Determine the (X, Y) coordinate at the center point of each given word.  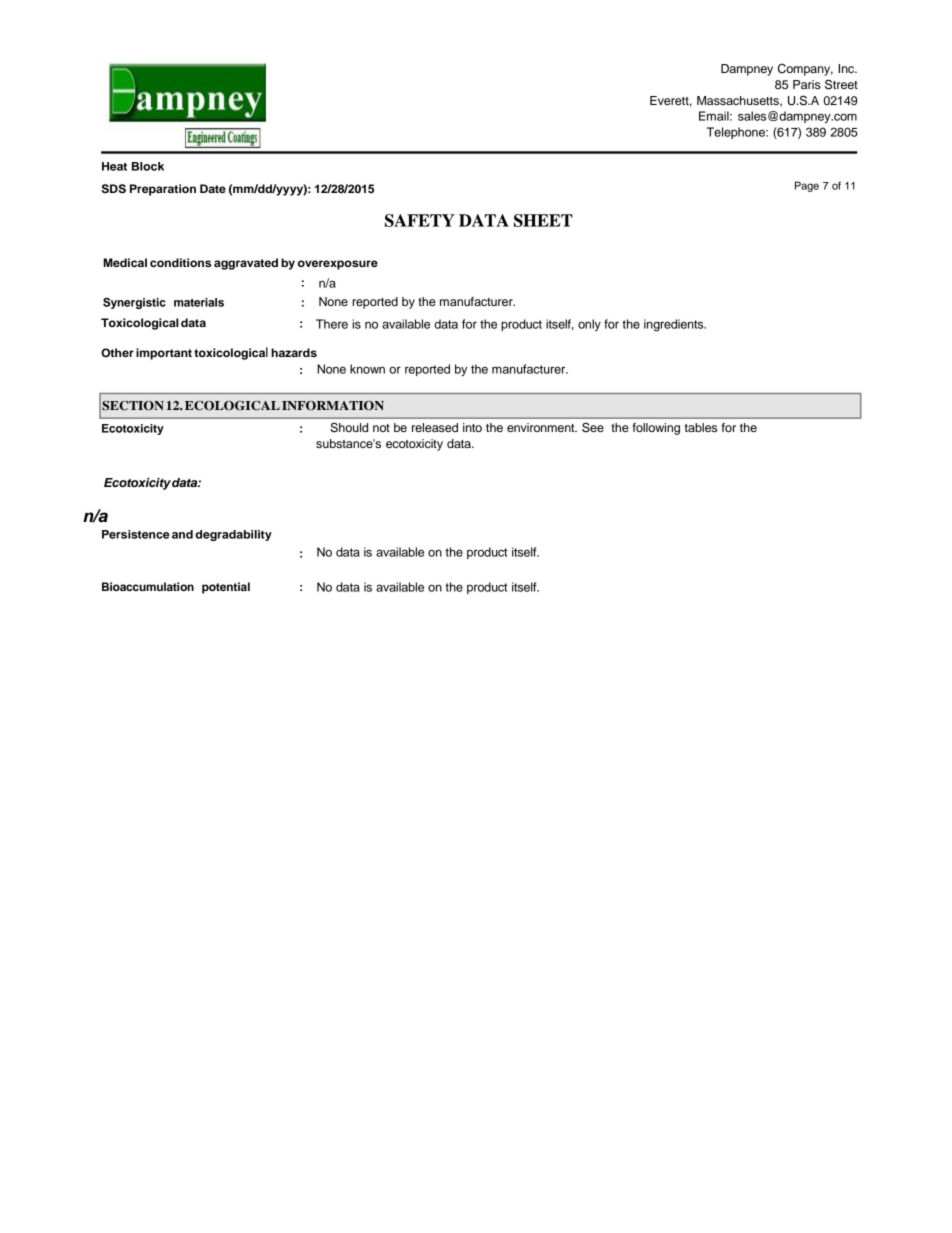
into (472, 427)
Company (805, 70)
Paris (807, 84)
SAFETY (420, 220)
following (656, 429)
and (182, 534)
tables (701, 427)
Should (349, 427)
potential (226, 588)
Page (807, 186)
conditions (180, 262)
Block (148, 166)
